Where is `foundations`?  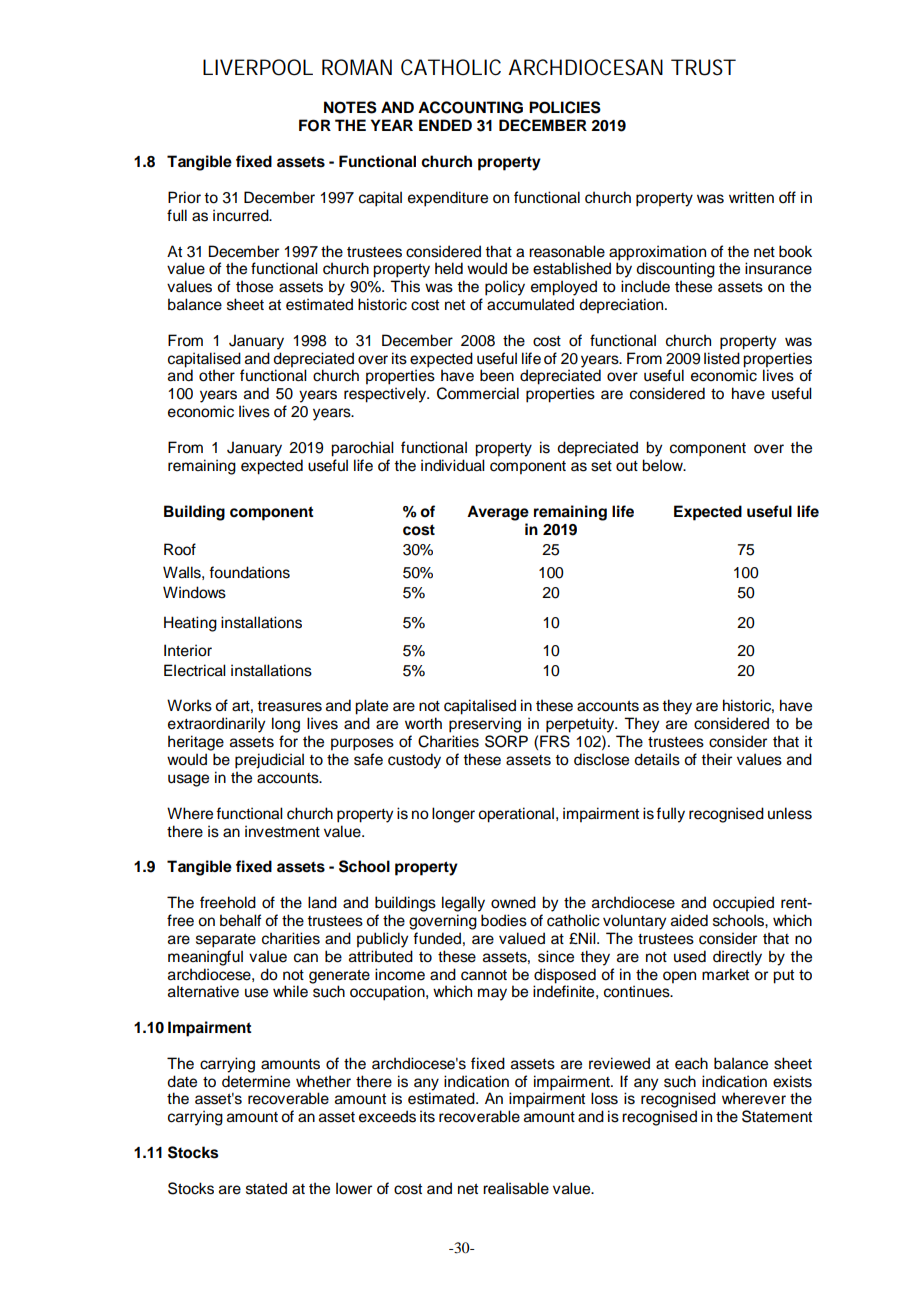
foundations is located at coordinates (249, 572).
